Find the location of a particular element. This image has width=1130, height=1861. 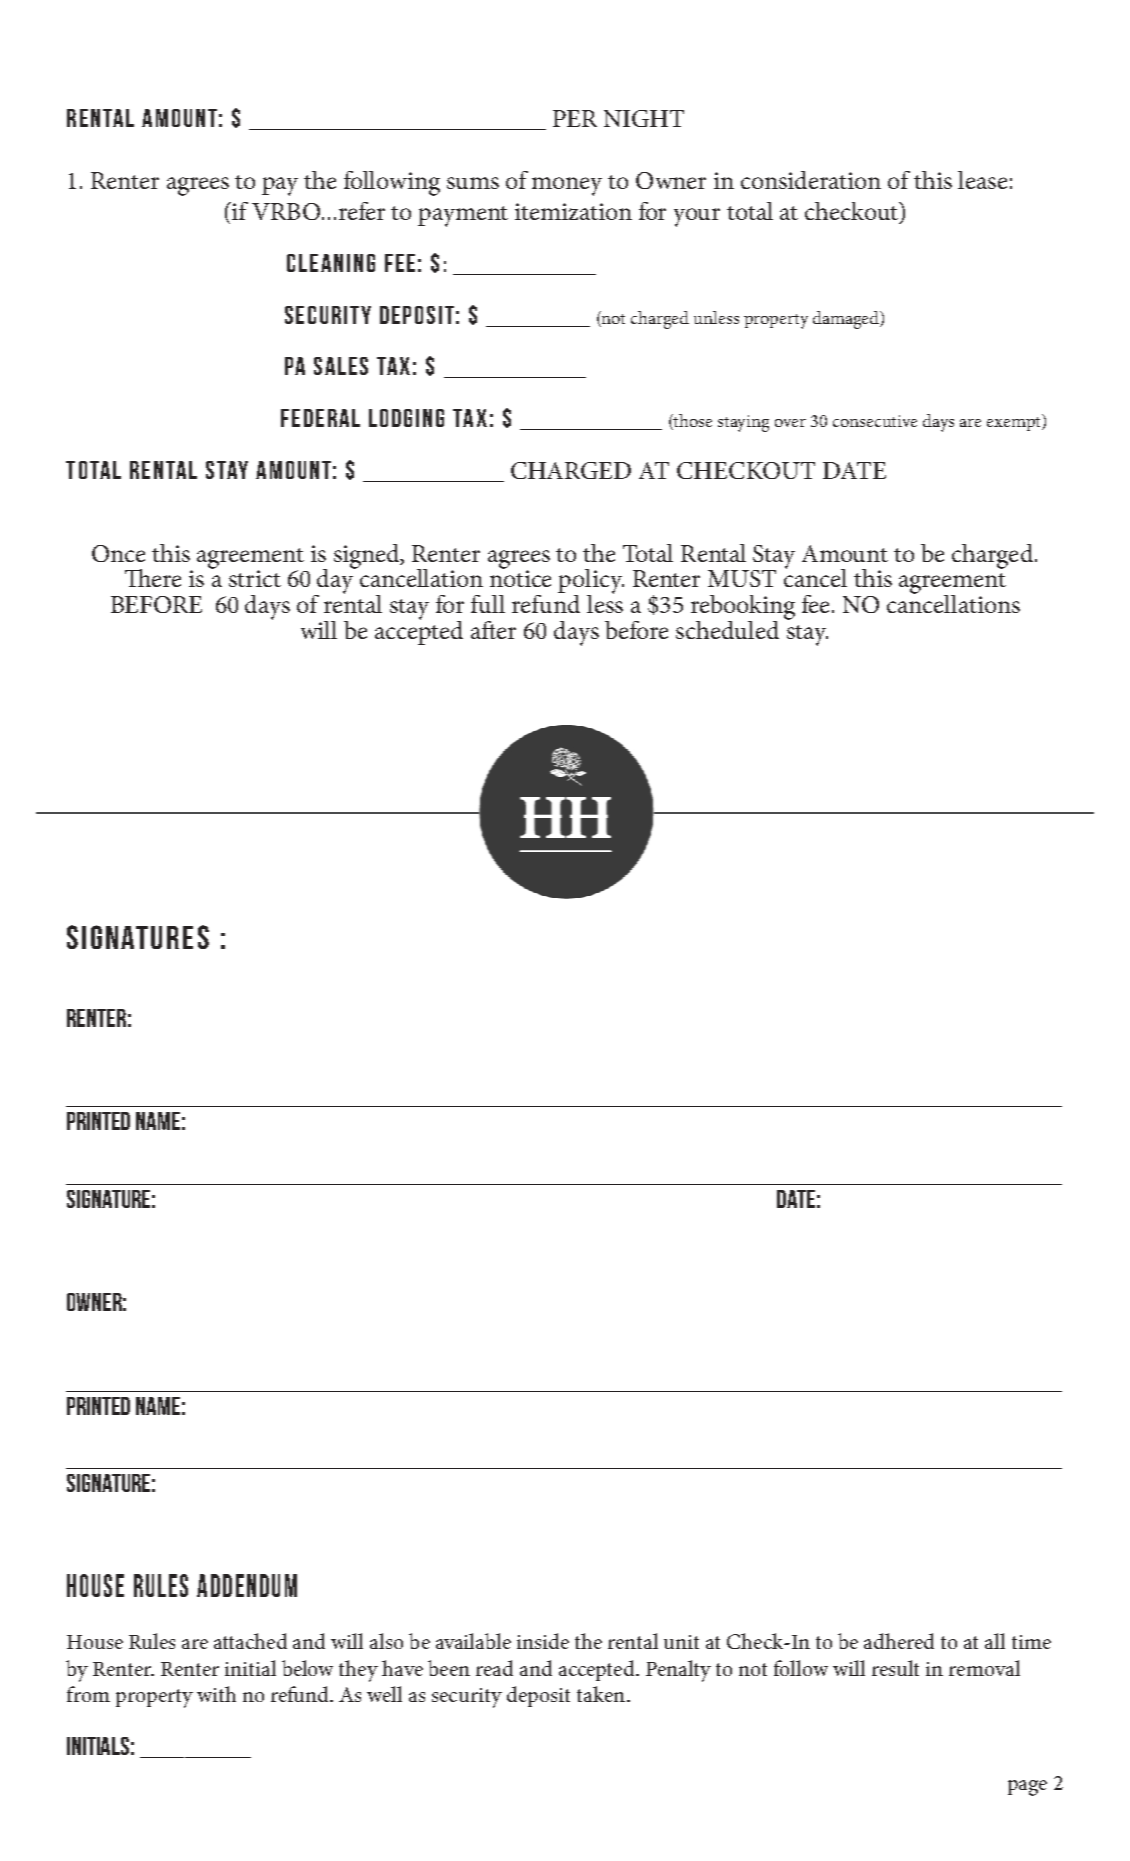

with is located at coordinates (216, 1694).
